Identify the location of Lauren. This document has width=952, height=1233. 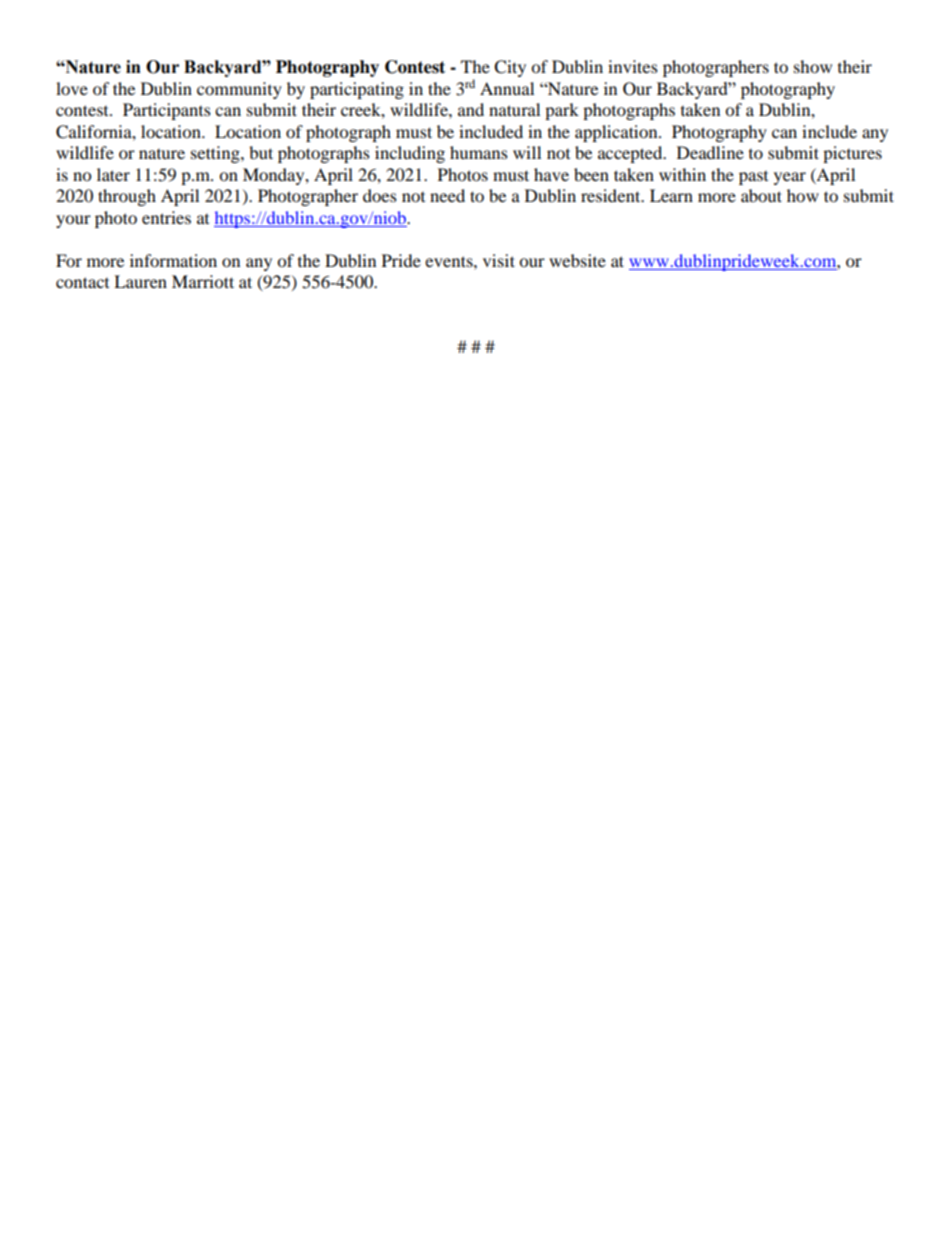
(140, 281).
